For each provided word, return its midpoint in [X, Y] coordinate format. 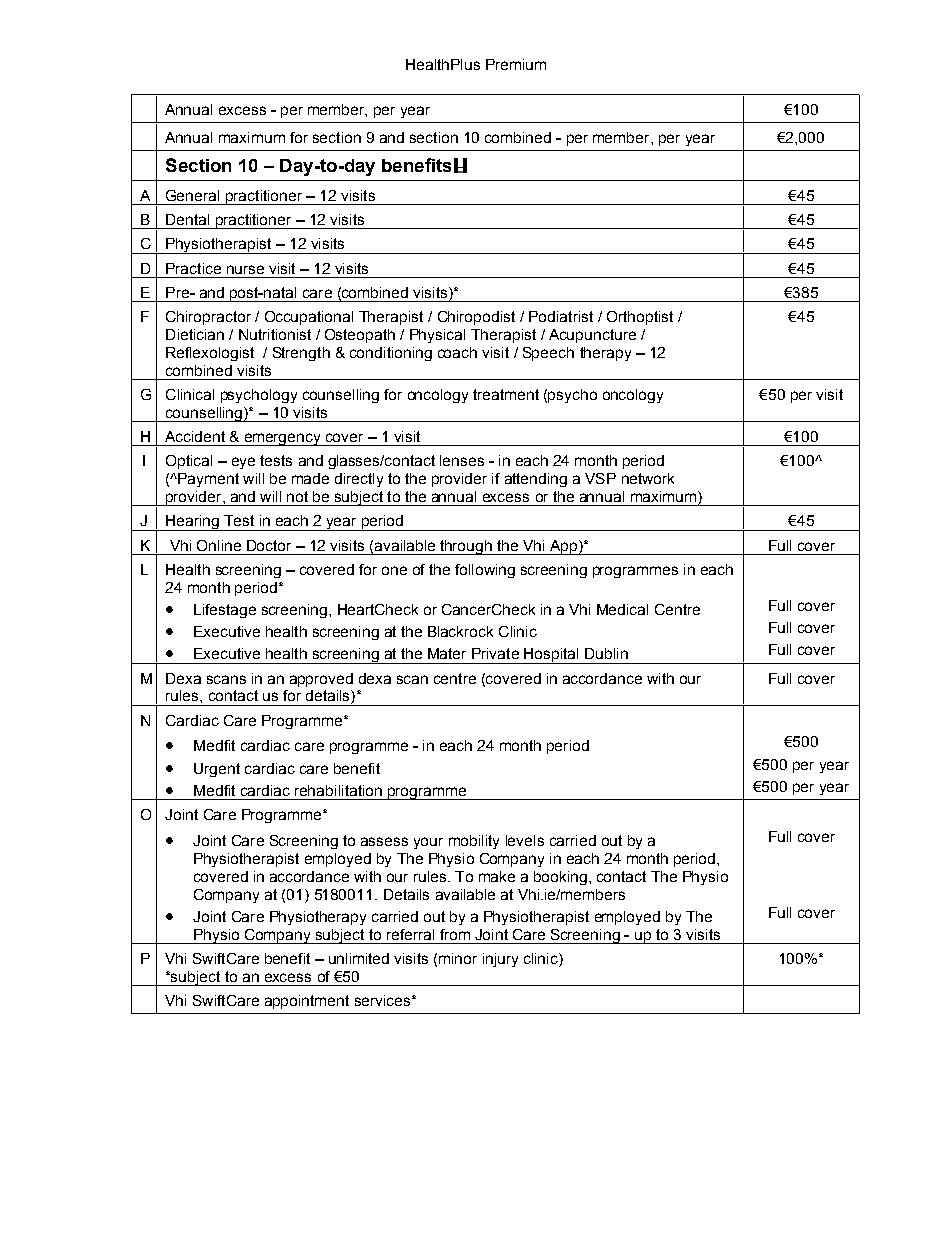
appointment [307, 1002]
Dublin [606, 653]
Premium [516, 64]
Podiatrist [561, 316]
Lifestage [225, 611]
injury [500, 960]
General [192, 195]
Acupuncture [592, 336]
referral [410, 934]
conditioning [391, 354]
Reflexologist [210, 354]
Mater [447, 653]
